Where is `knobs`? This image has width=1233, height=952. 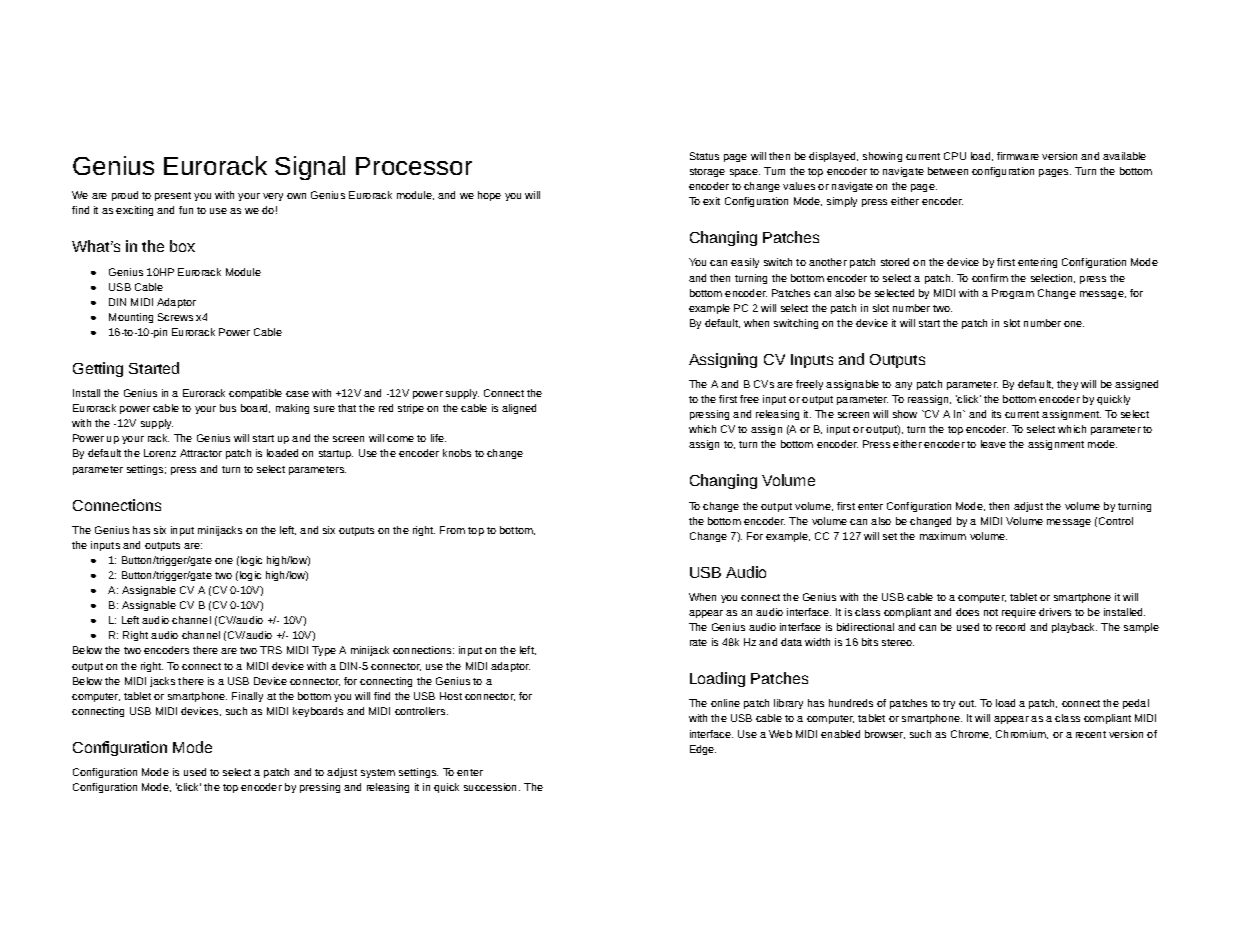
knobs is located at coordinates (457, 453).
